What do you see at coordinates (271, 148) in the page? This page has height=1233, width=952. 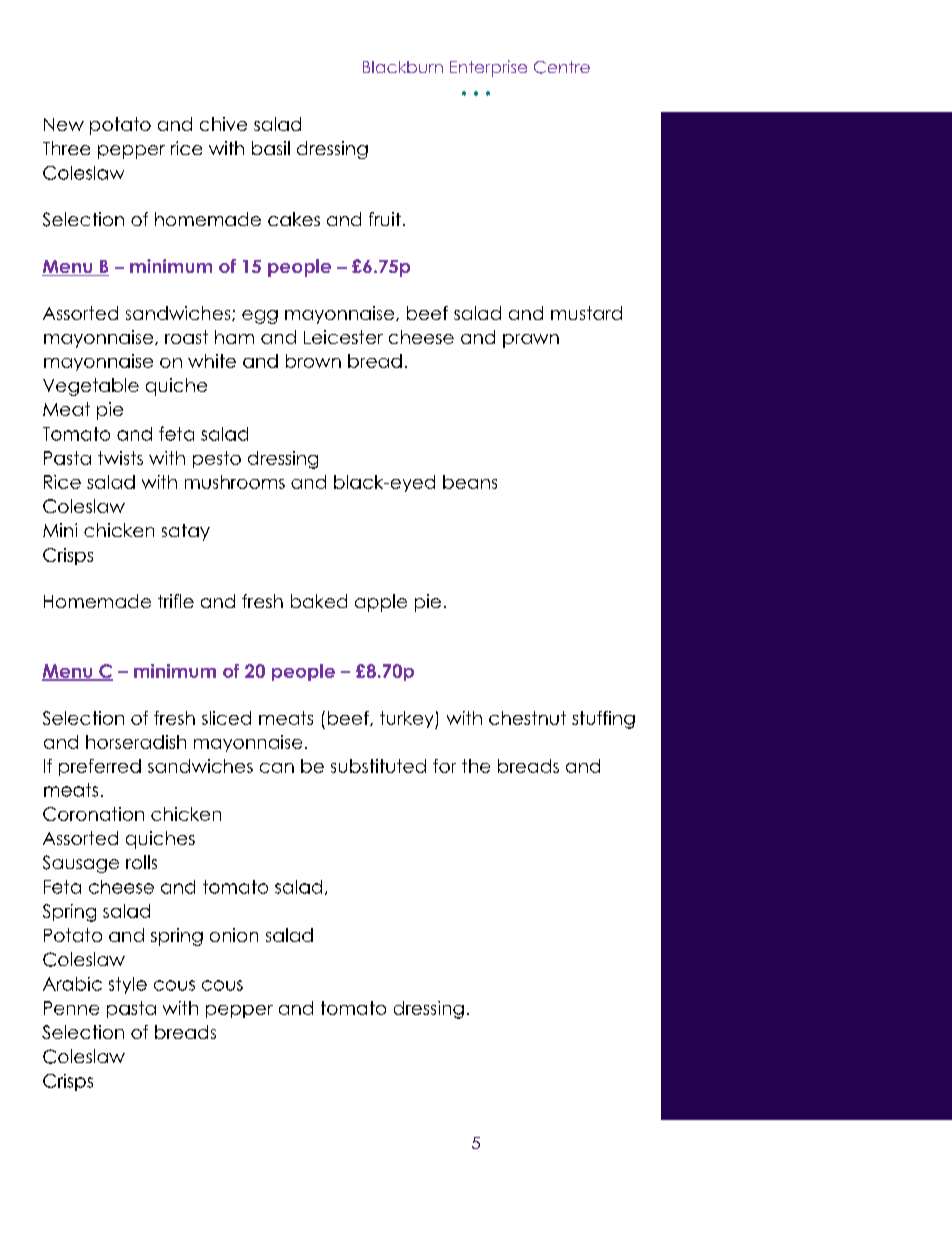 I see `basil` at bounding box center [271, 148].
